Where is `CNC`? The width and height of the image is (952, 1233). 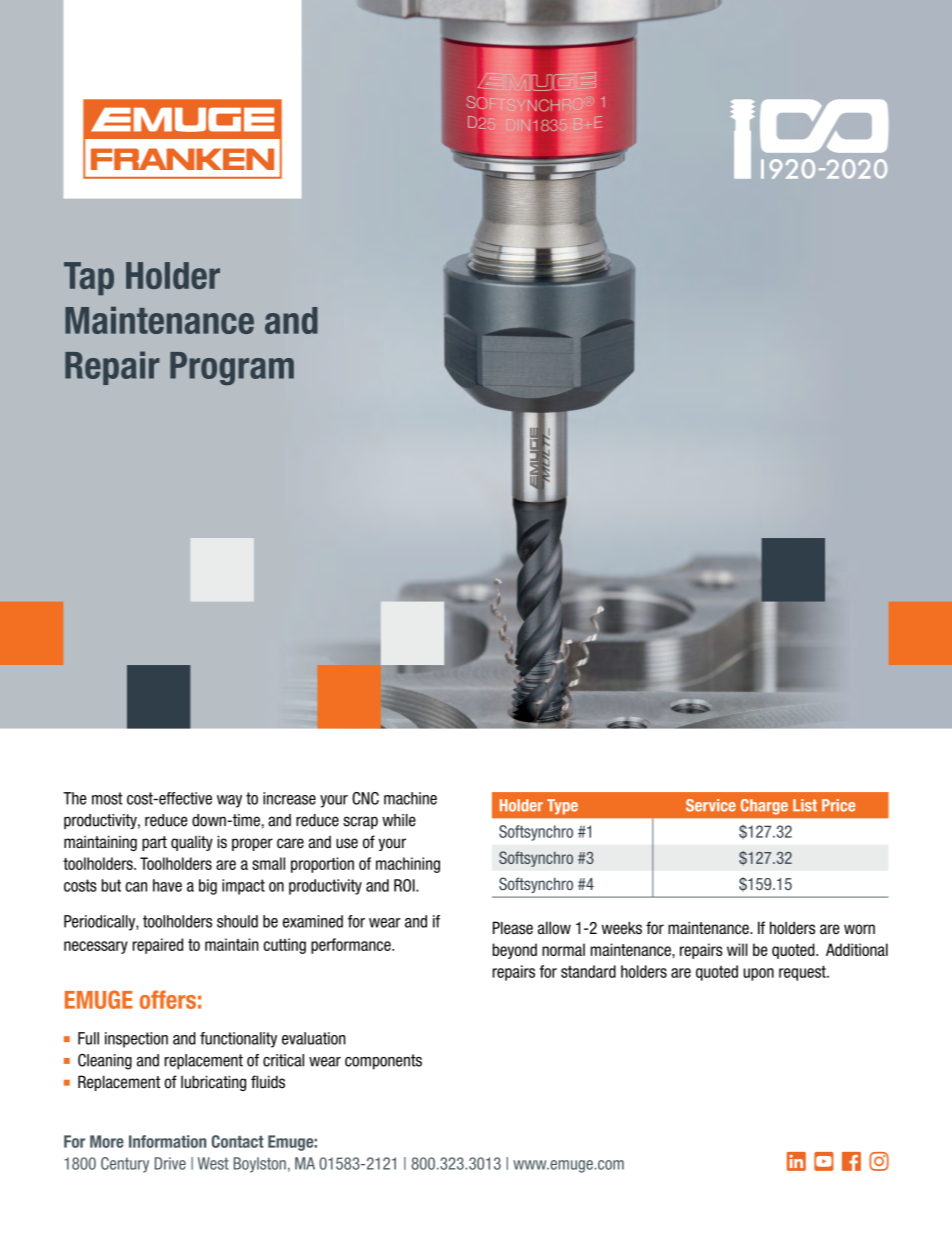
CNC is located at coordinates (365, 798).
